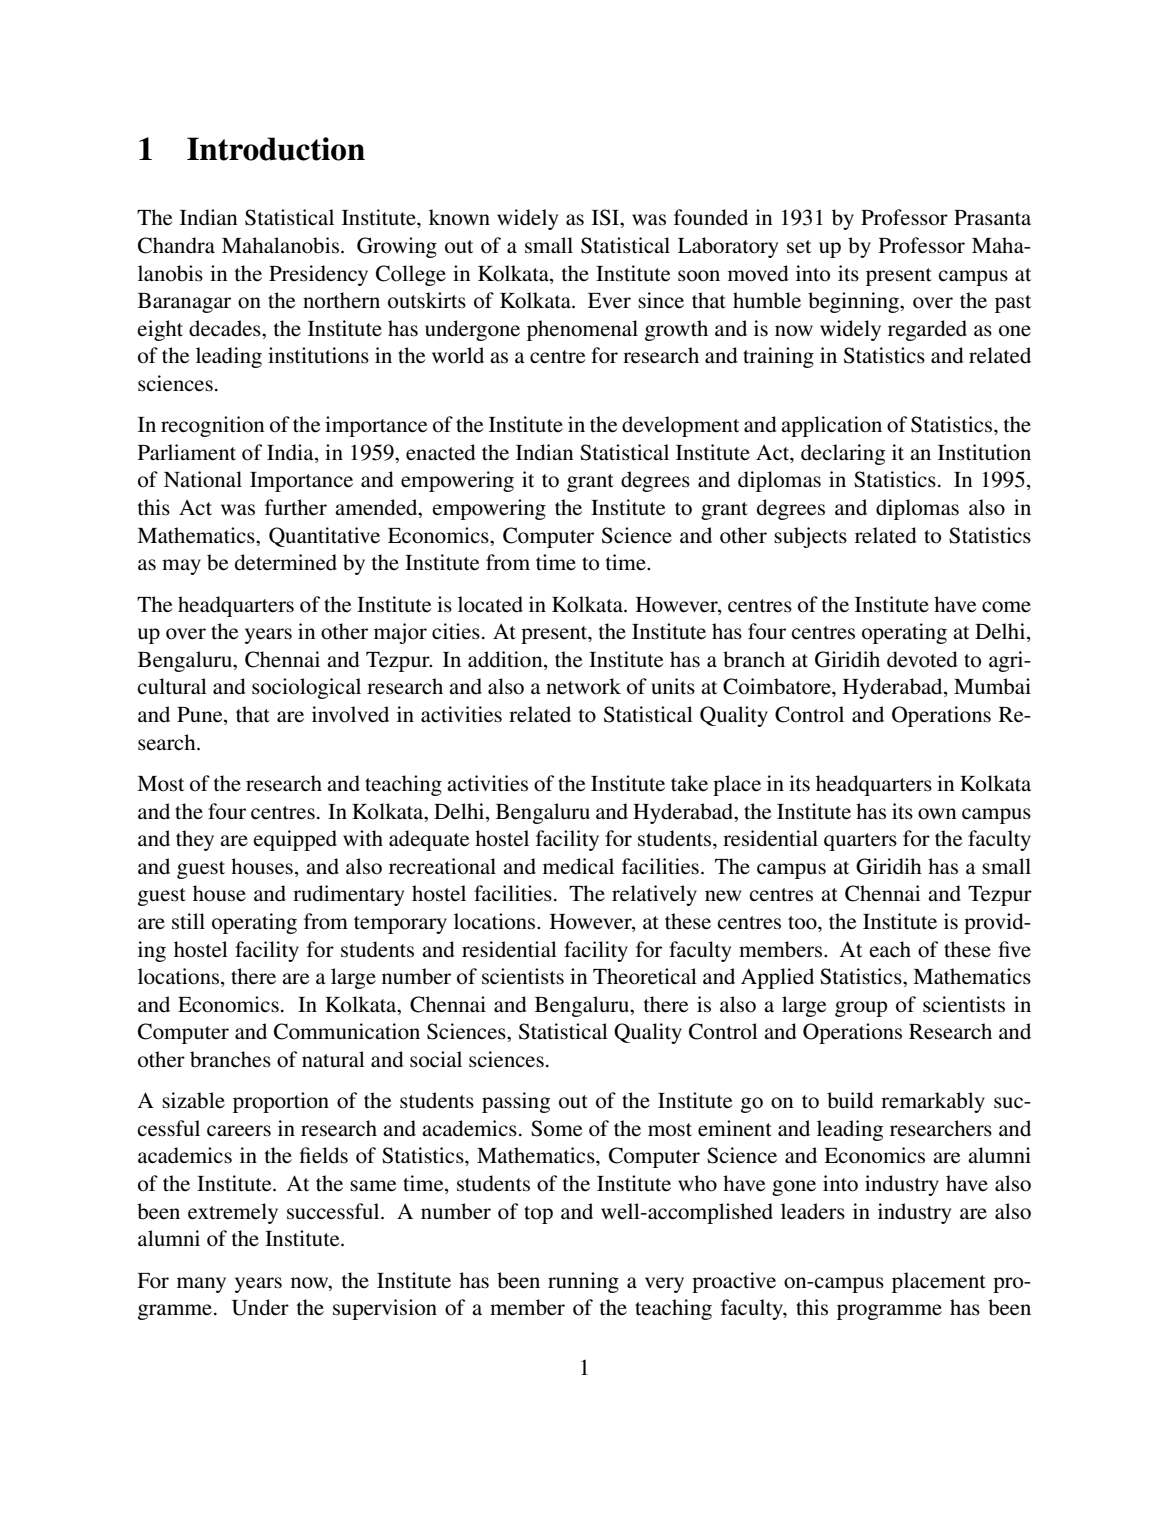  I want to click on passing, so click(516, 1102).
